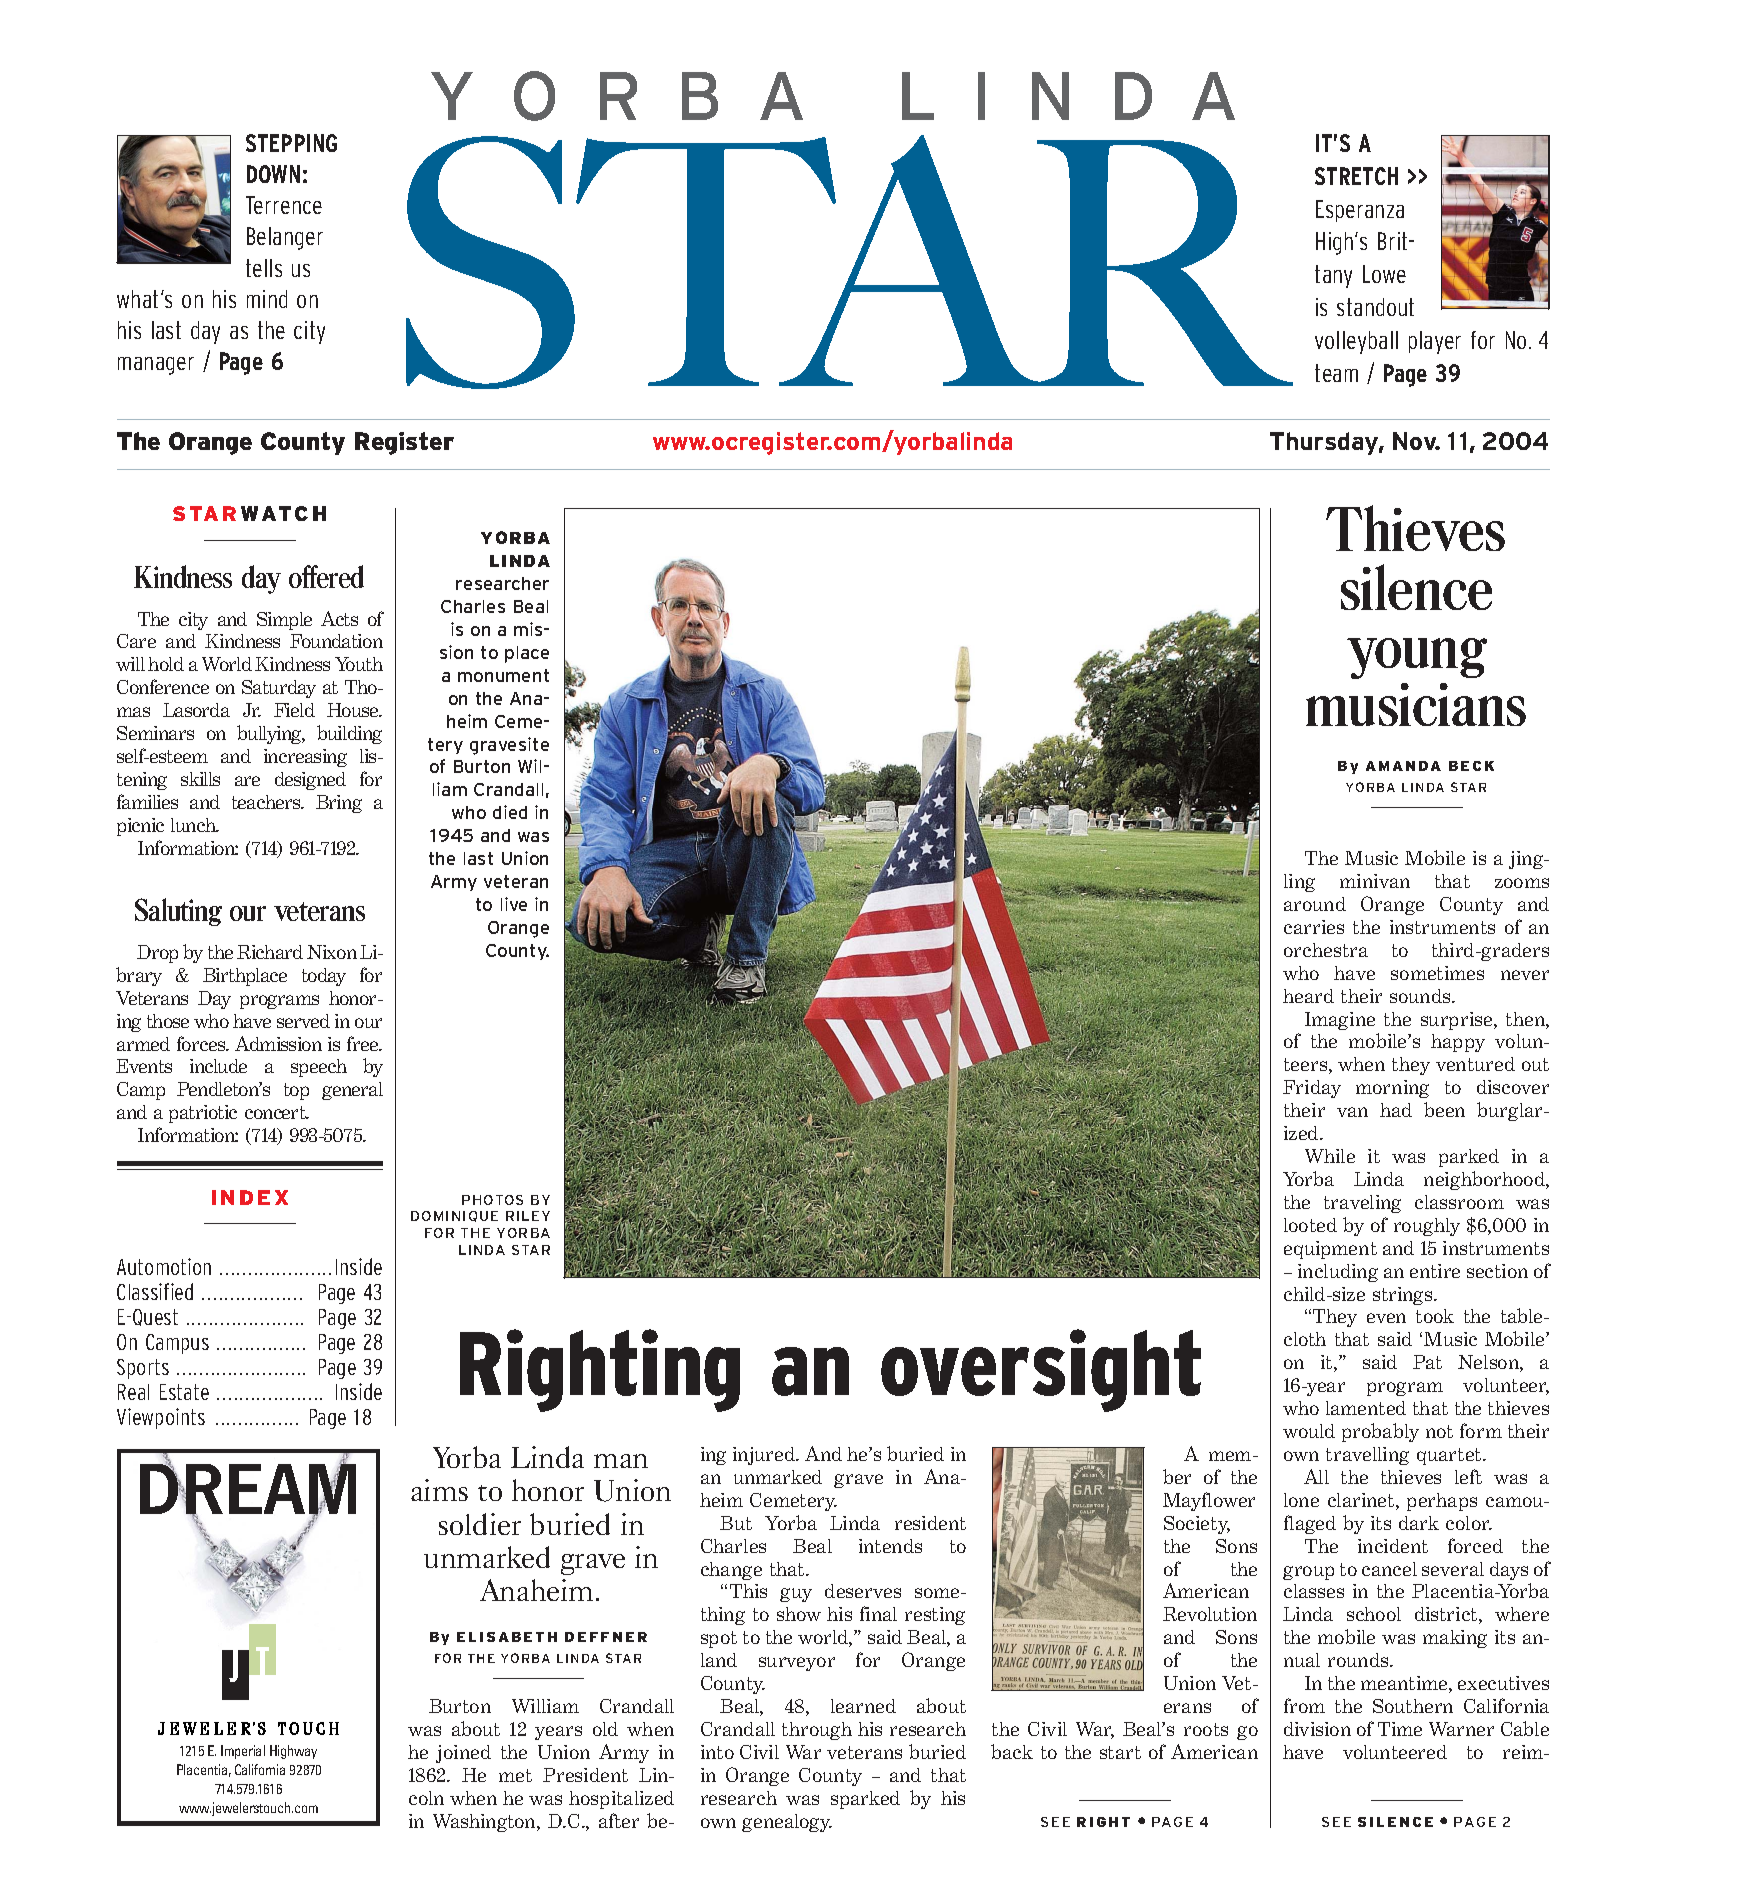 The height and width of the screenshot is (1893, 1755). Describe the element at coordinates (1356, 176) in the screenshot. I see `STRETCH` at that location.
